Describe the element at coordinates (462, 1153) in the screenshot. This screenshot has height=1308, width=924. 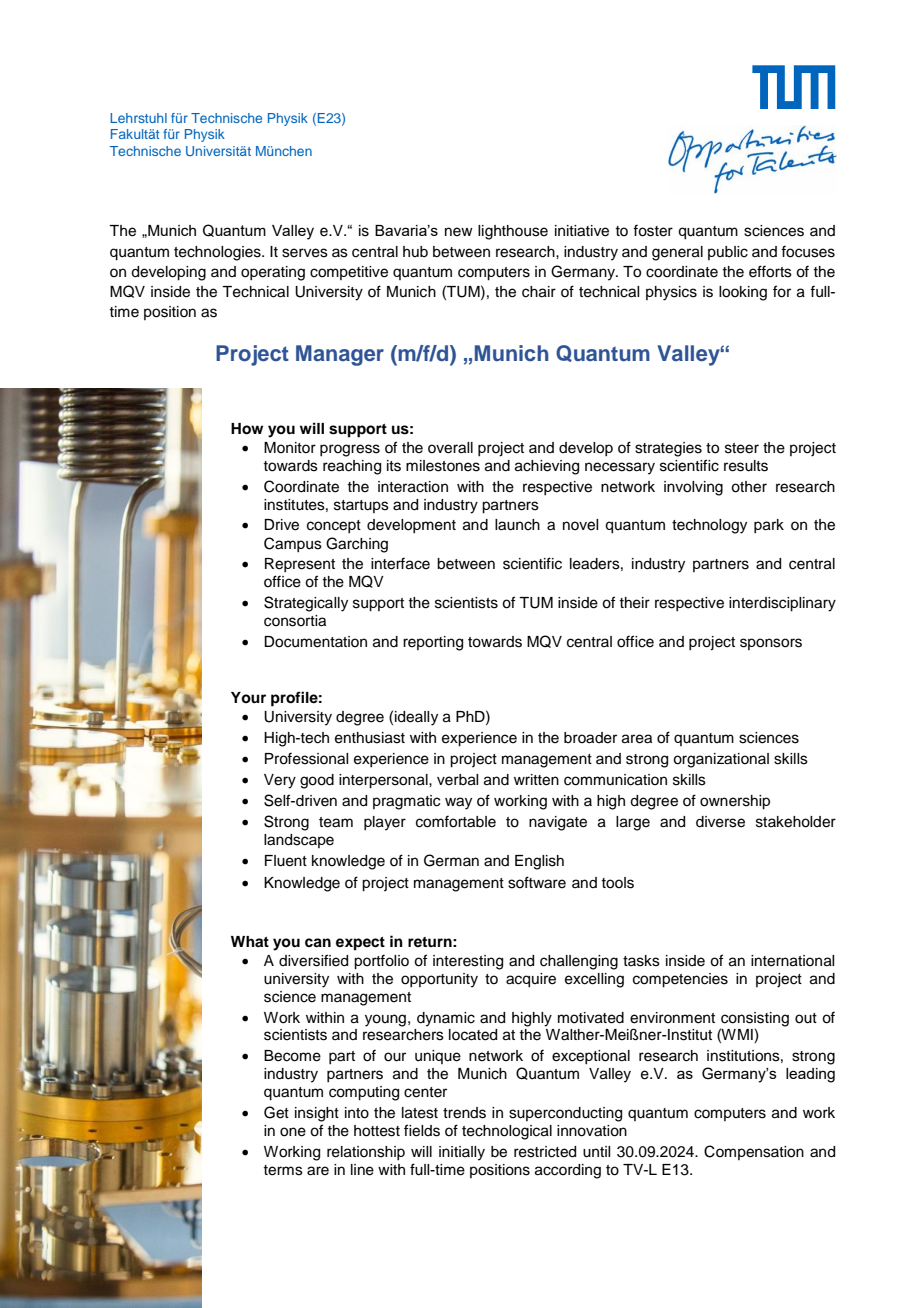
I see `initially` at that location.
